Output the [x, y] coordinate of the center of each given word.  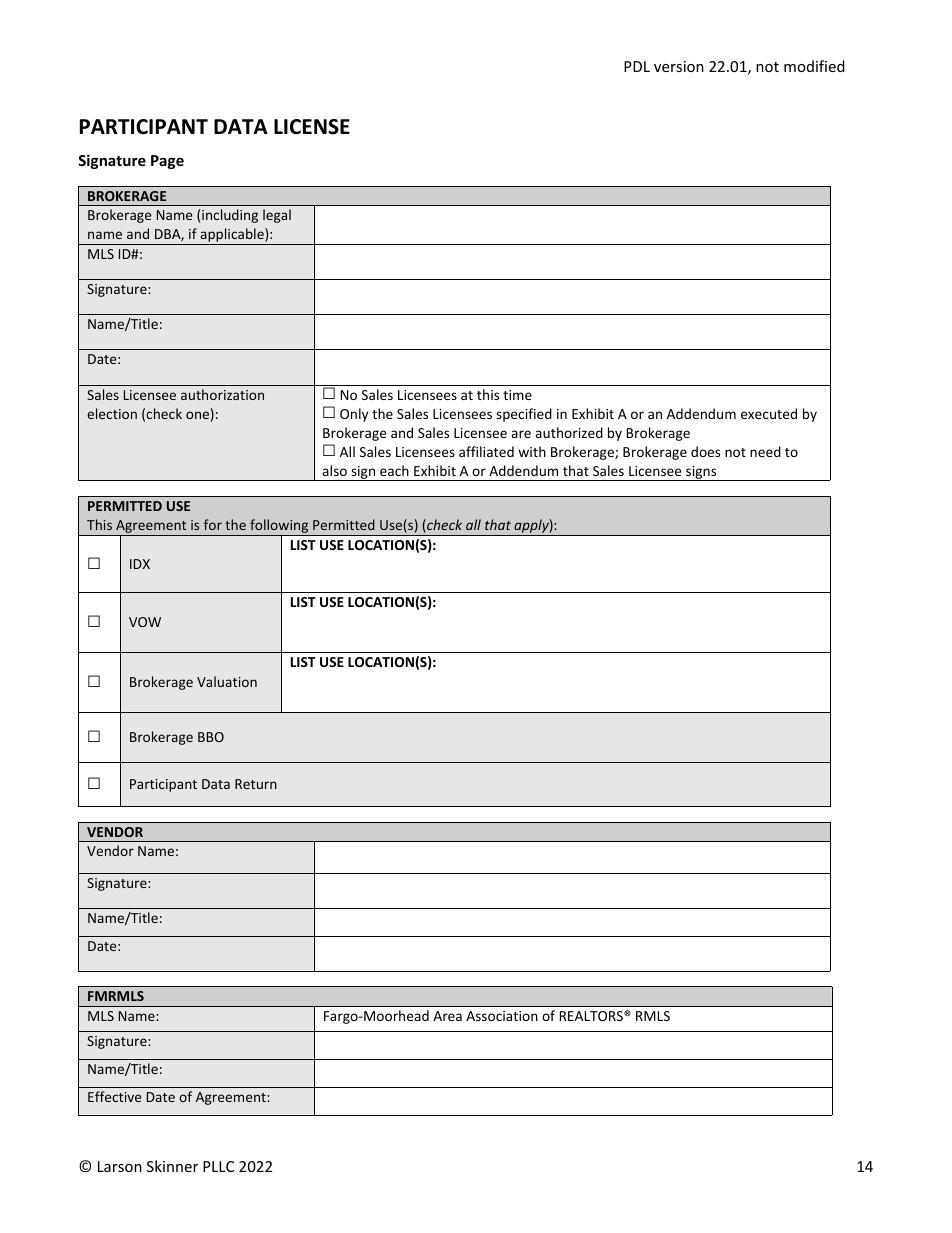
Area [447, 1016]
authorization [222, 394]
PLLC [218, 1166]
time [517, 395]
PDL [637, 66]
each [394, 470]
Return [256, 784]
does [705, 451]
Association [502, 1016]
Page [167, 162]
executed [769, 413]
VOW [145, 622]
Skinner [172, 1166]
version [679, 66]
